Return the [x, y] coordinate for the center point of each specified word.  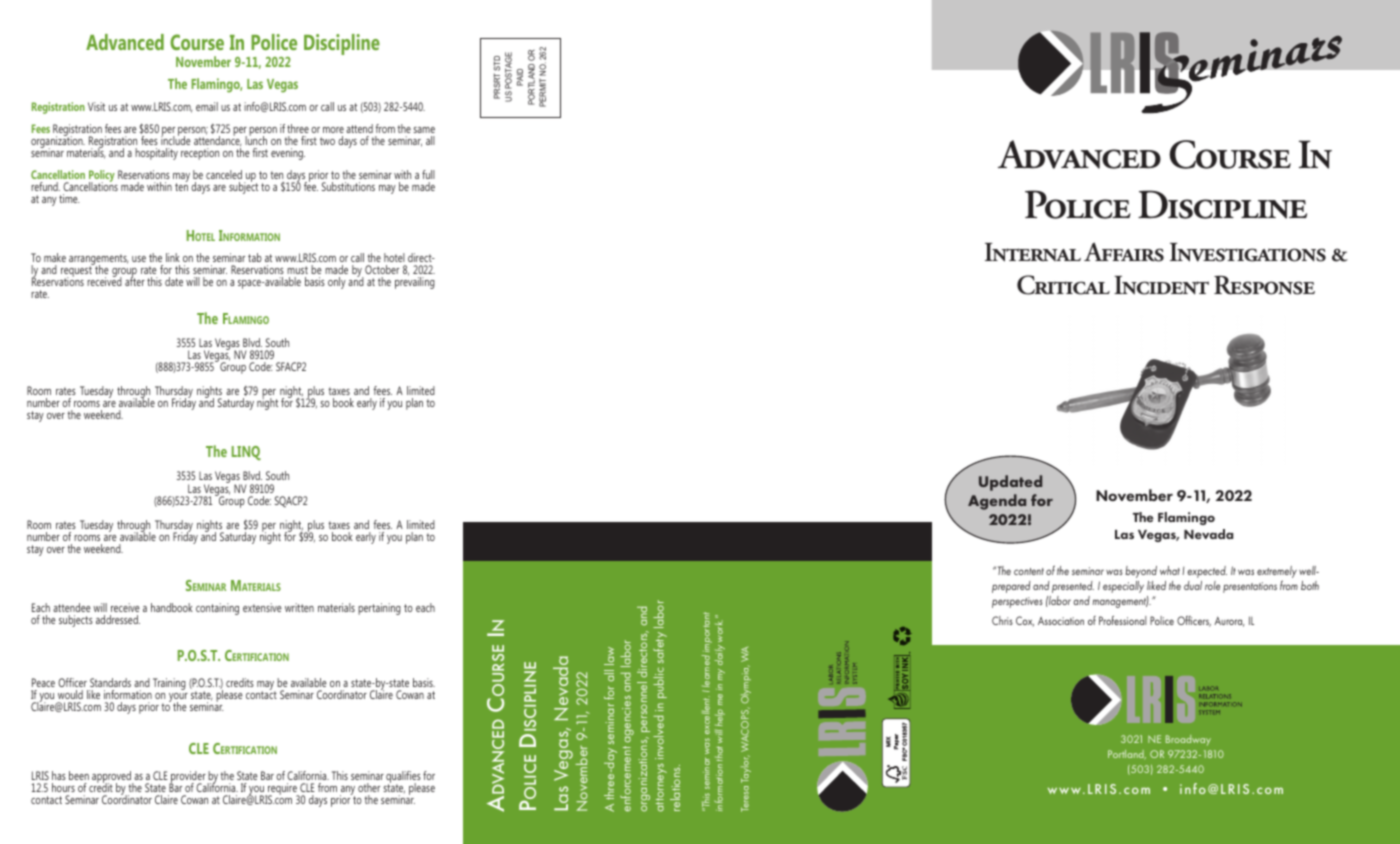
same [424, 130]
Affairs [1124, 252]
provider [188, 778]
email [207, 106]
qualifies [403, 778]
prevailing [415, 282]
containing [217, 609]
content [1029, 571]
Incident [1161, 285]
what [1170, 570]
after [135, 280]
